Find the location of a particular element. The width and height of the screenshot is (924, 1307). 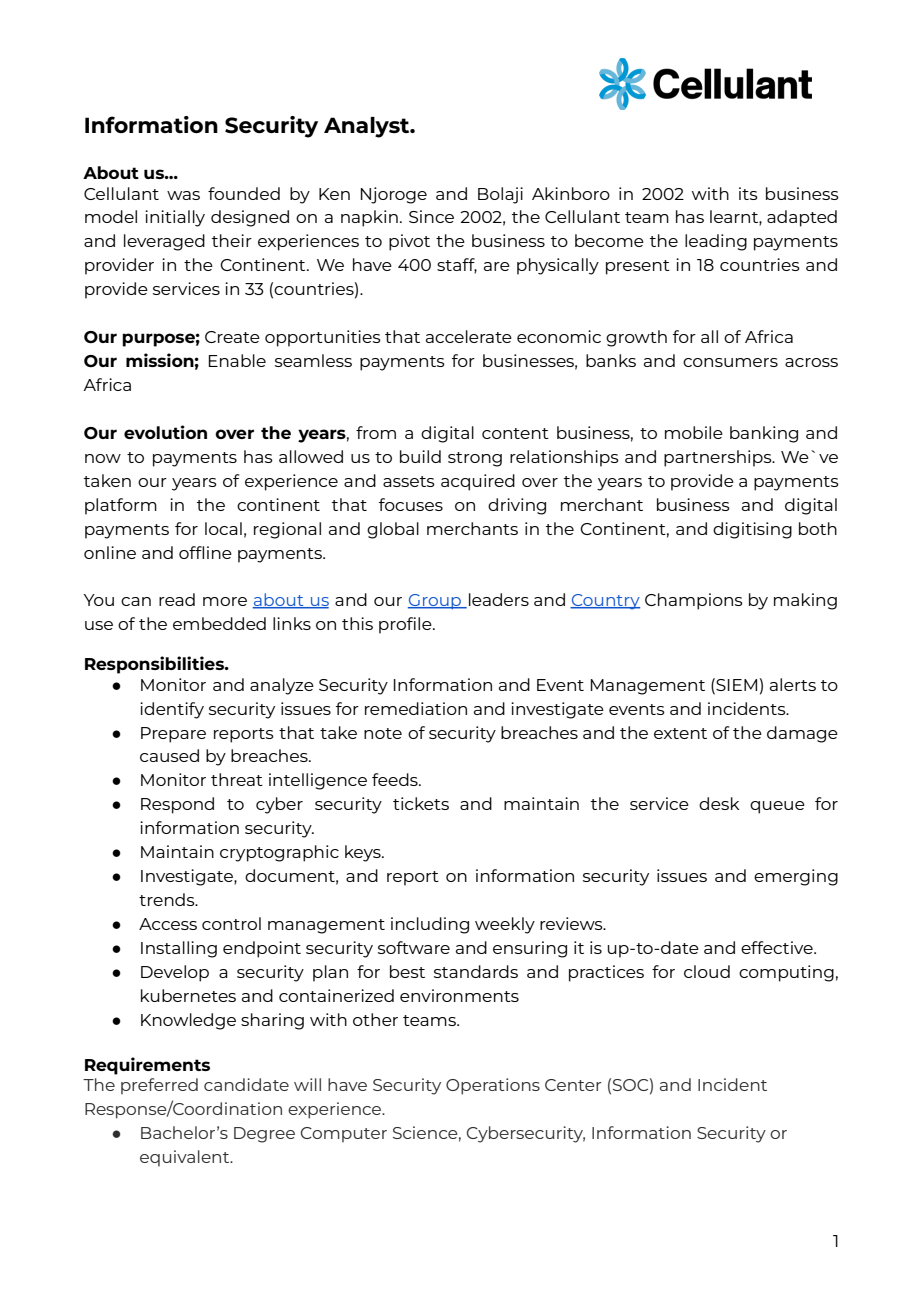

desk is located at coordinates (719, 803).
